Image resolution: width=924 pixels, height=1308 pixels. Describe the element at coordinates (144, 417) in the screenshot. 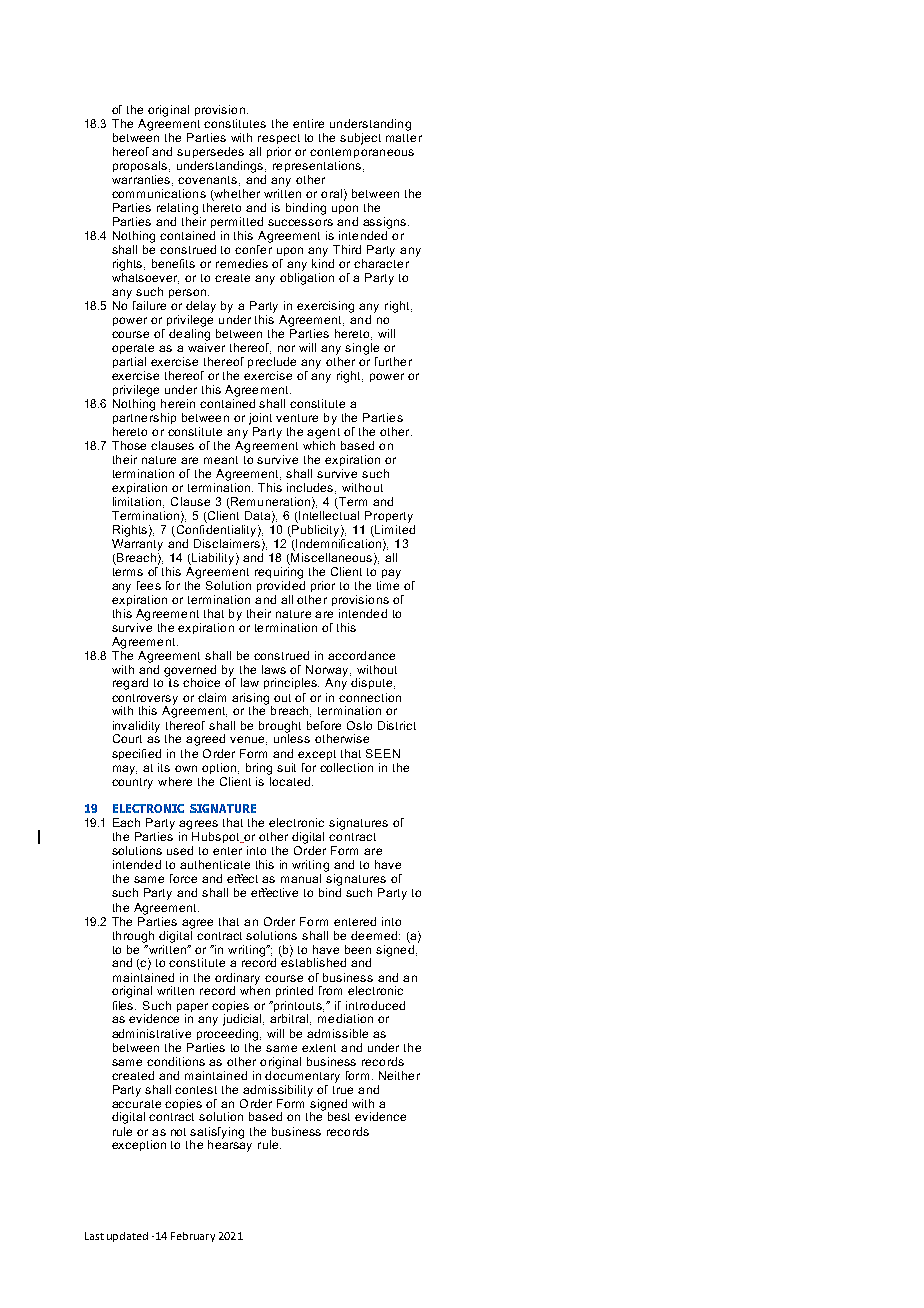

I see `partnership` at that location.
